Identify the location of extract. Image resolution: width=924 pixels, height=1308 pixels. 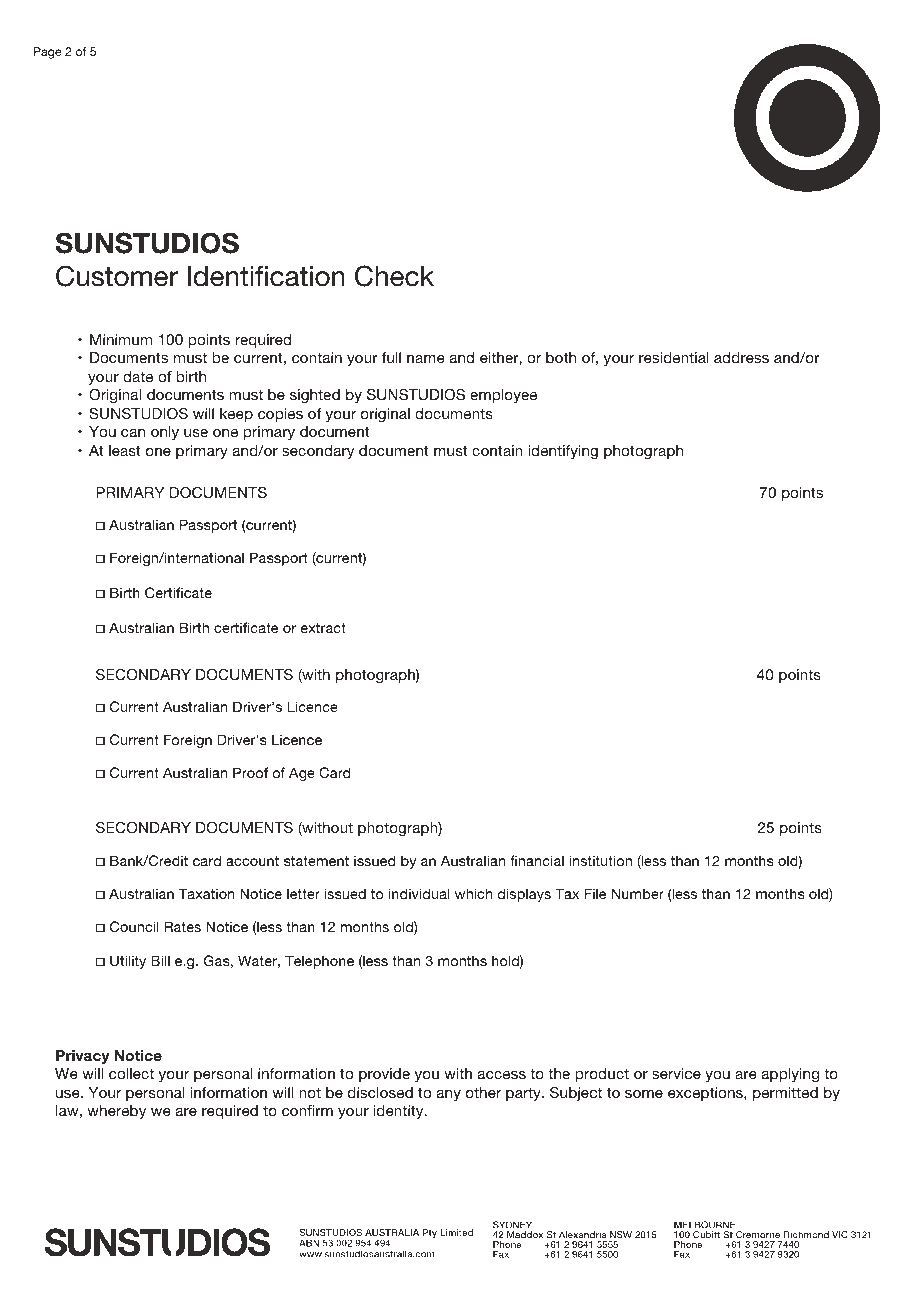
(323, 628).
